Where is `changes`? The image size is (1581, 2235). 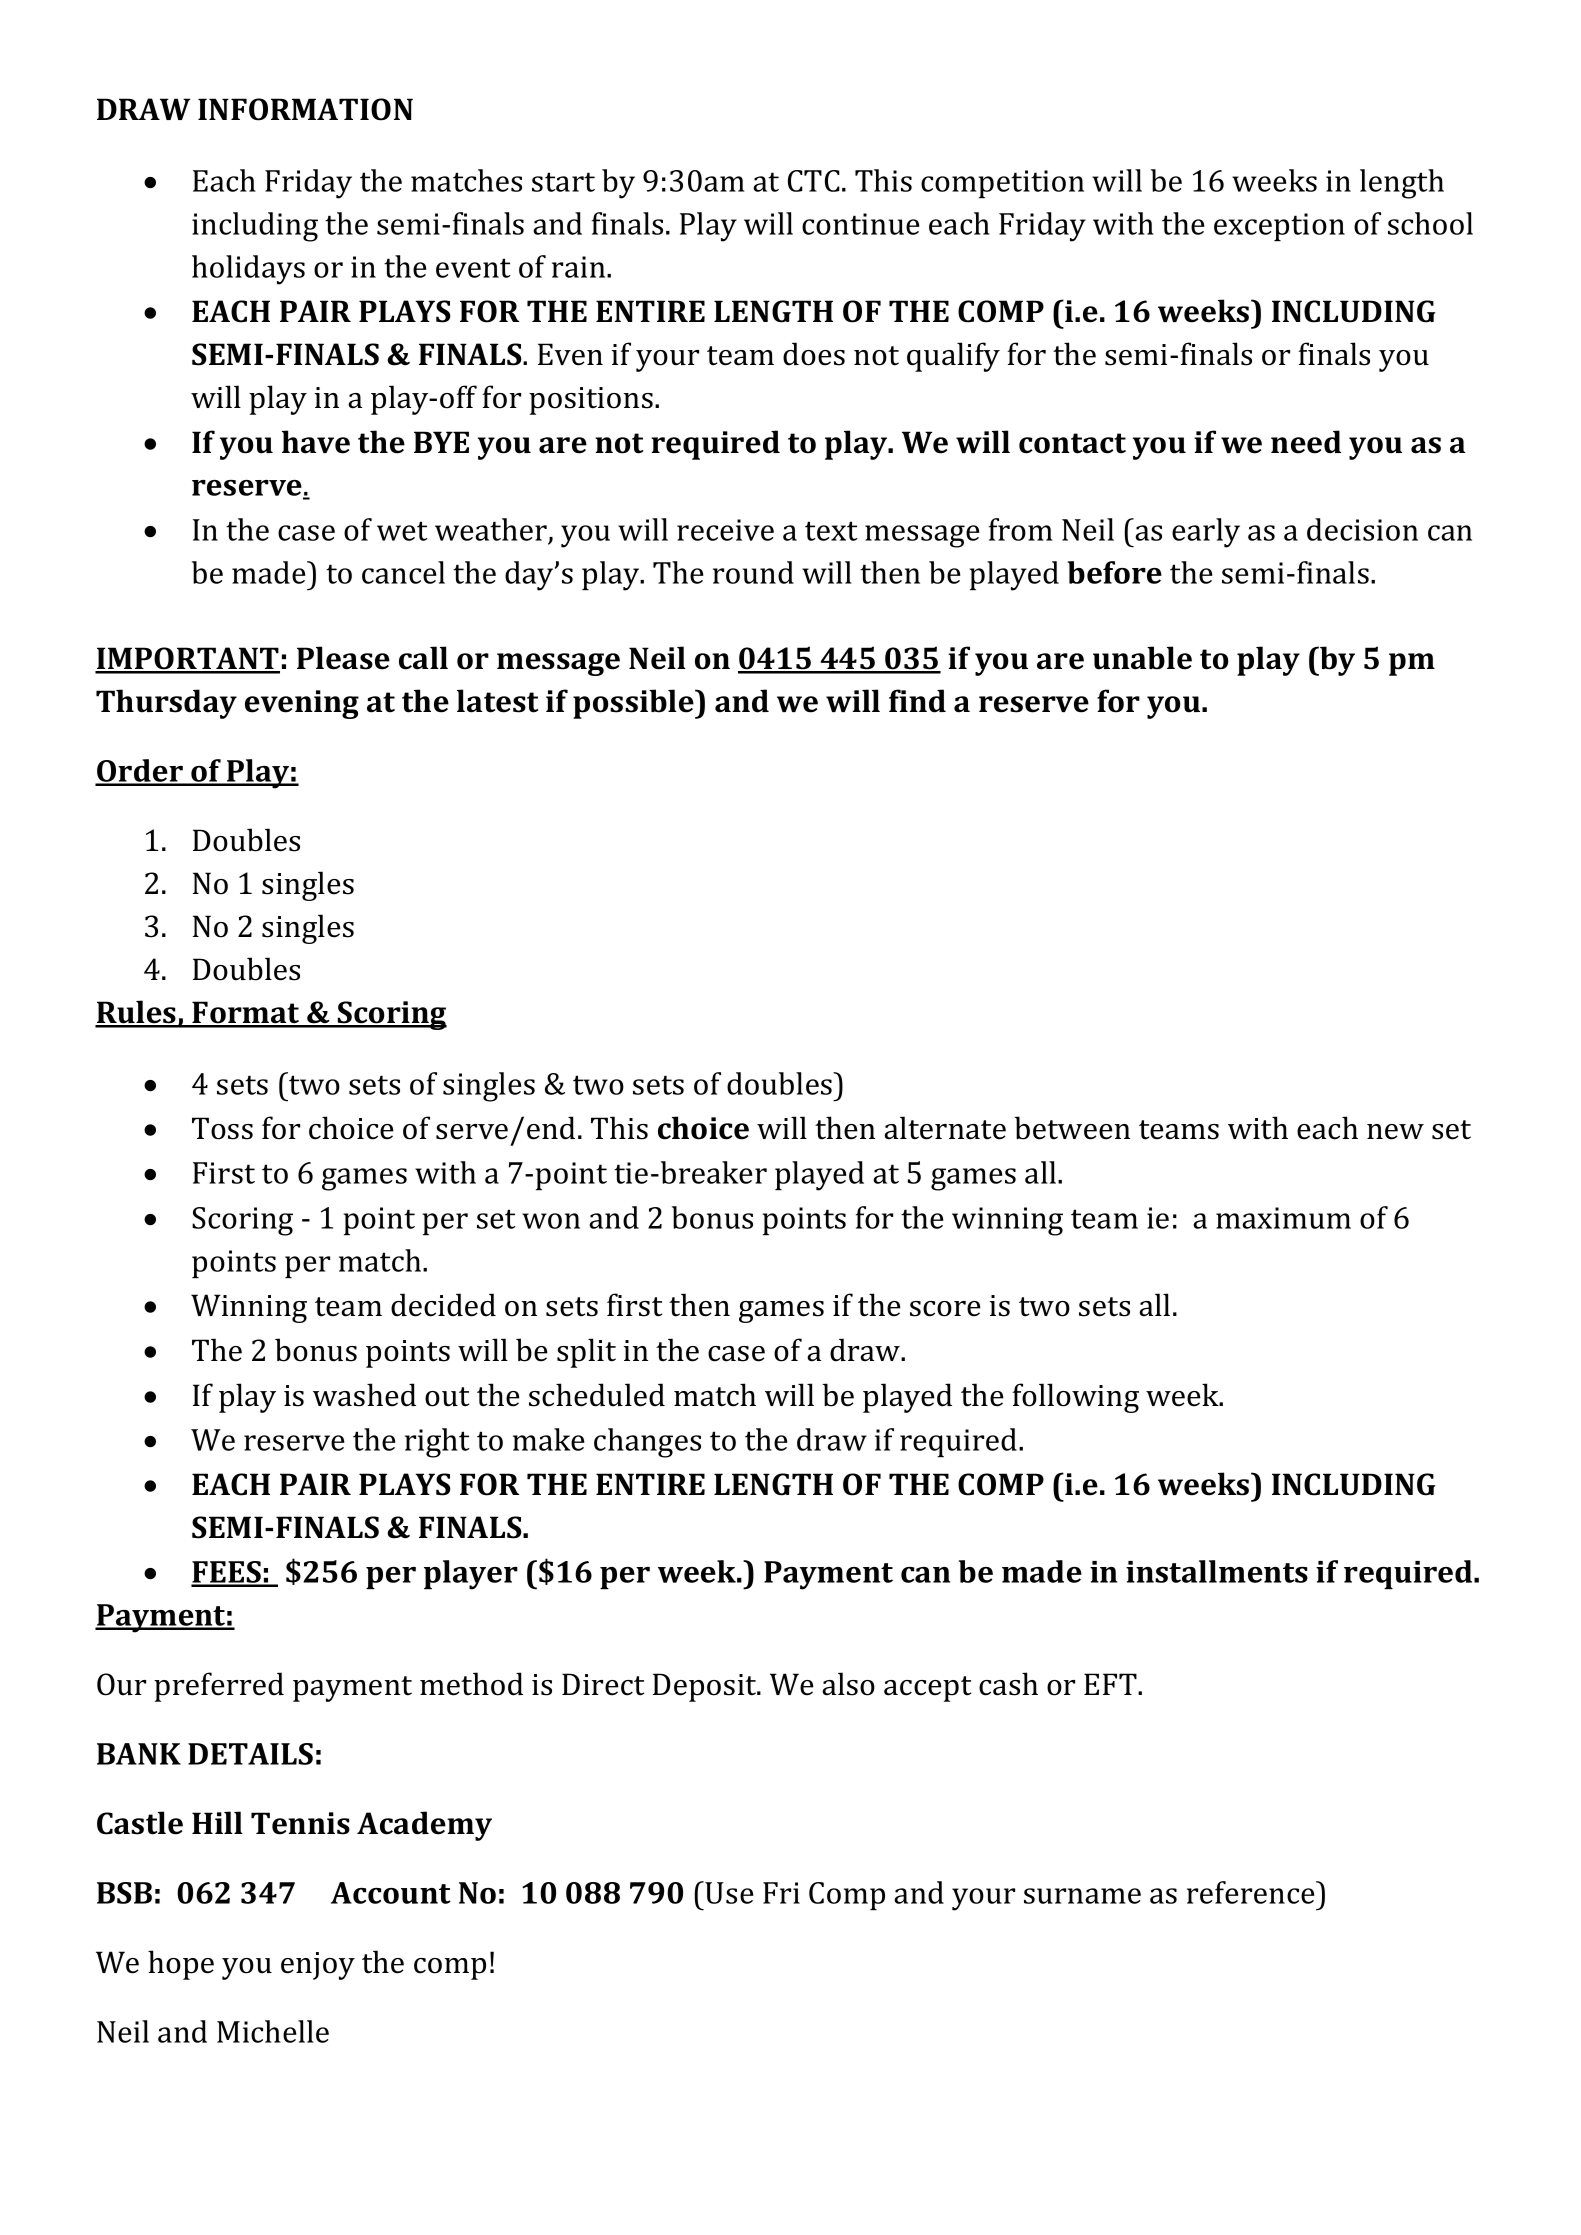
changes is located at coordinates (647, 1443).
